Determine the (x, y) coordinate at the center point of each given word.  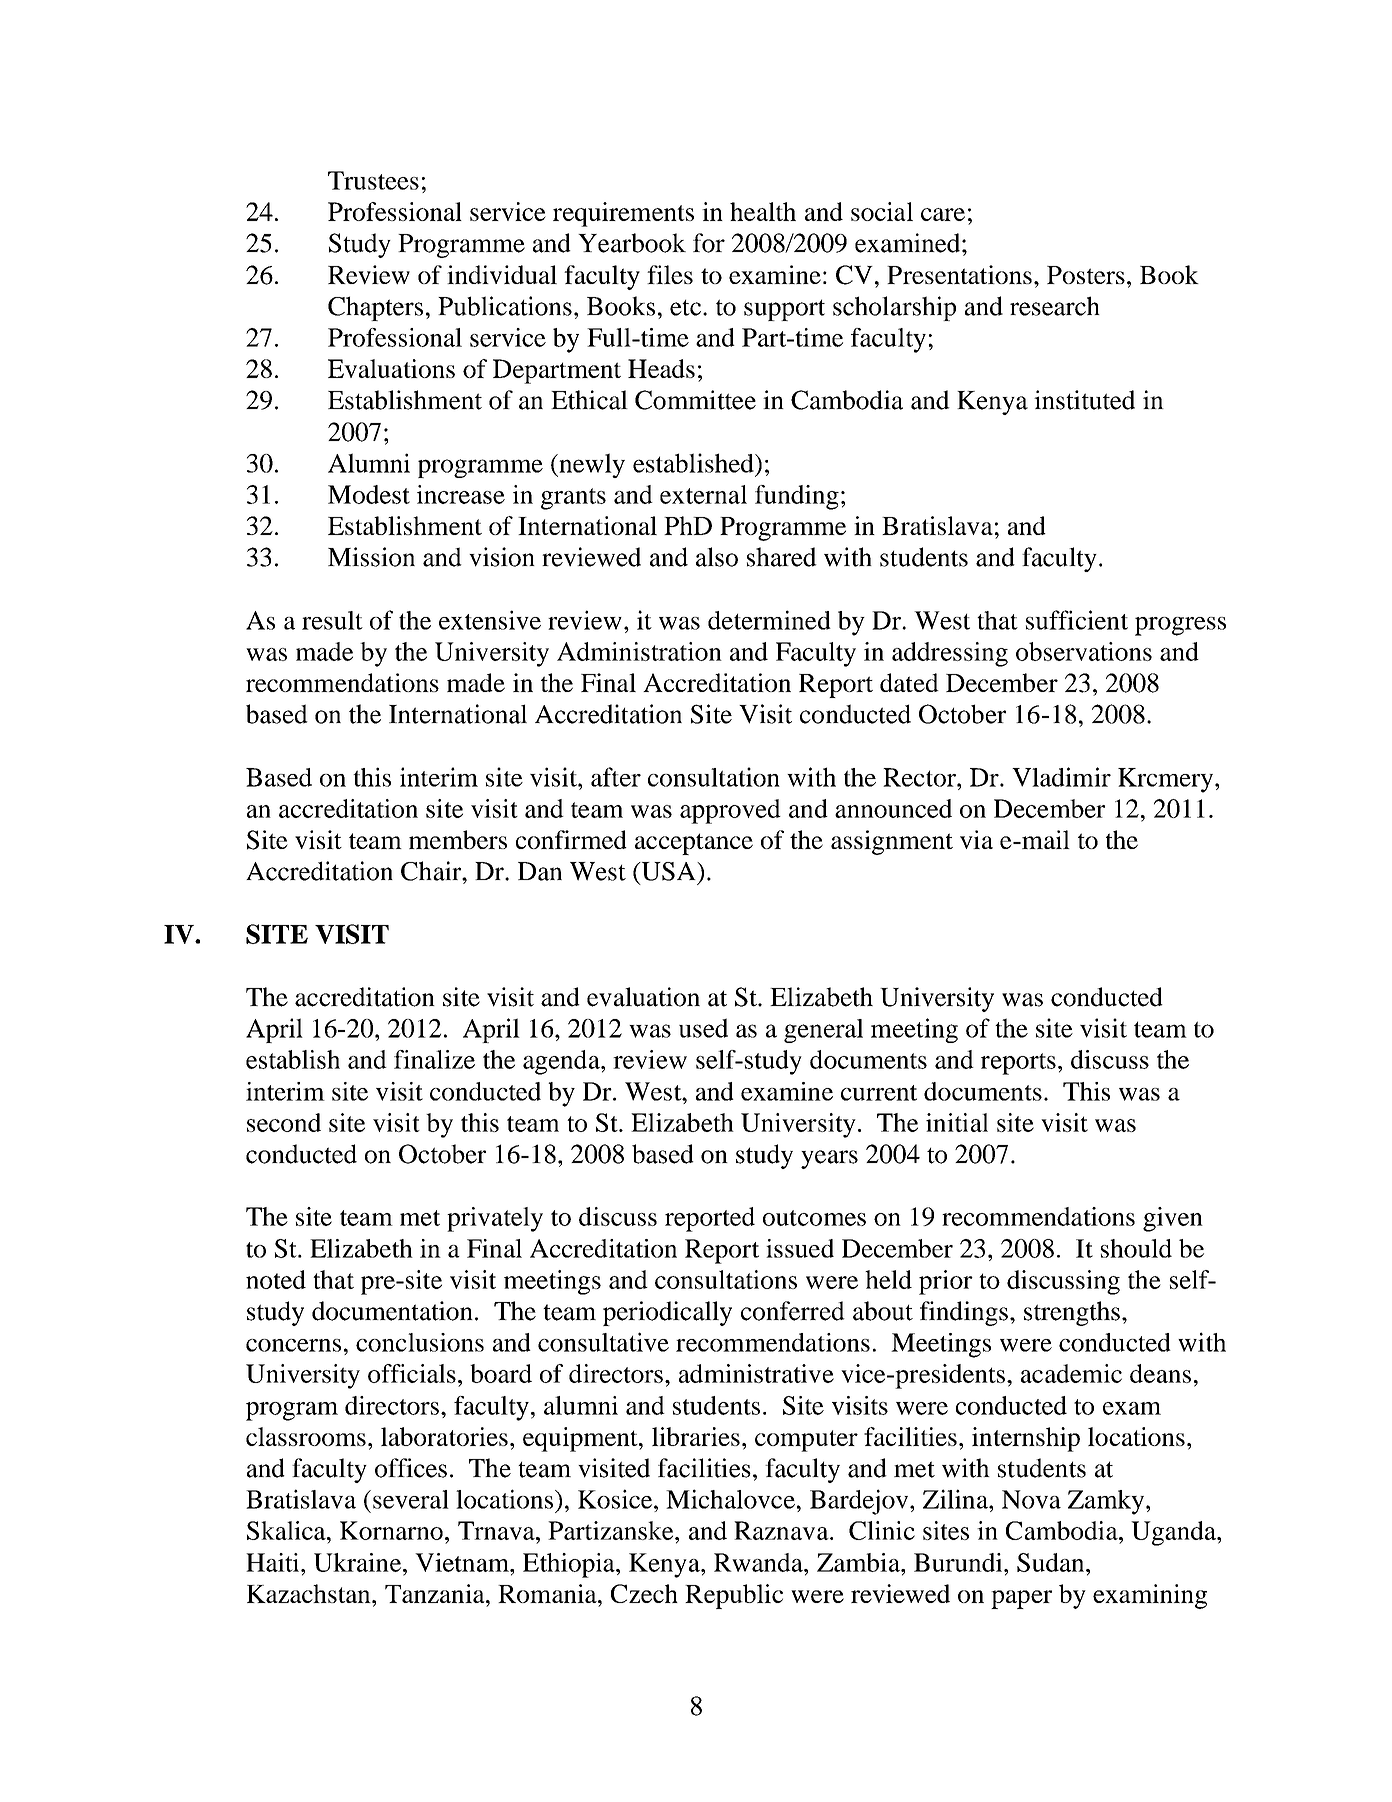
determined (769, 620)
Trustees (373, 180)
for (709, 243)
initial (957, 1122)
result (332, 620)
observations (1084, 651)
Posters (1086, 275)
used (703, 1028)
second (284, 1122)
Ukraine (359, 1562)
